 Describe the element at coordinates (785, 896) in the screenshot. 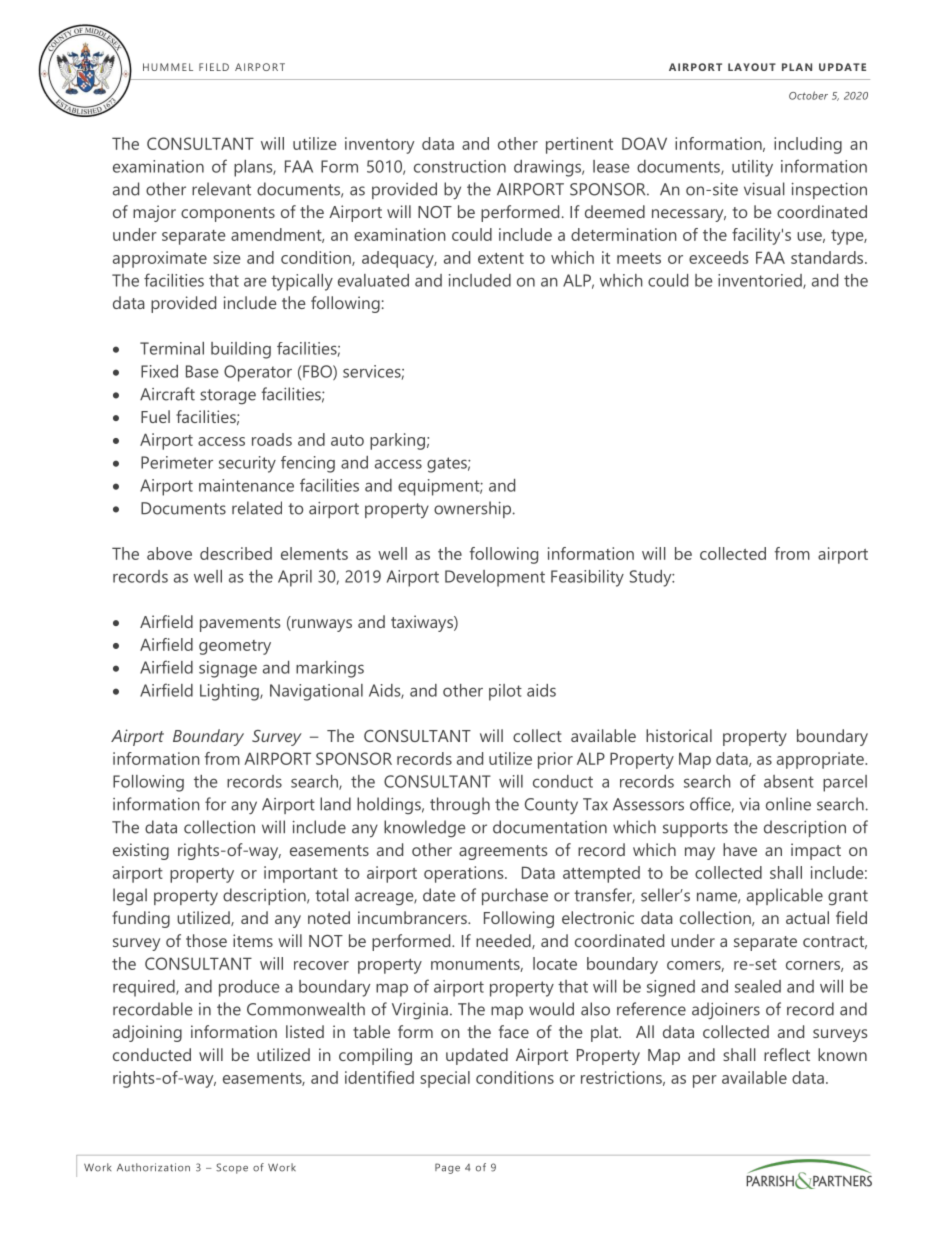

I see `applicable` at that location.
